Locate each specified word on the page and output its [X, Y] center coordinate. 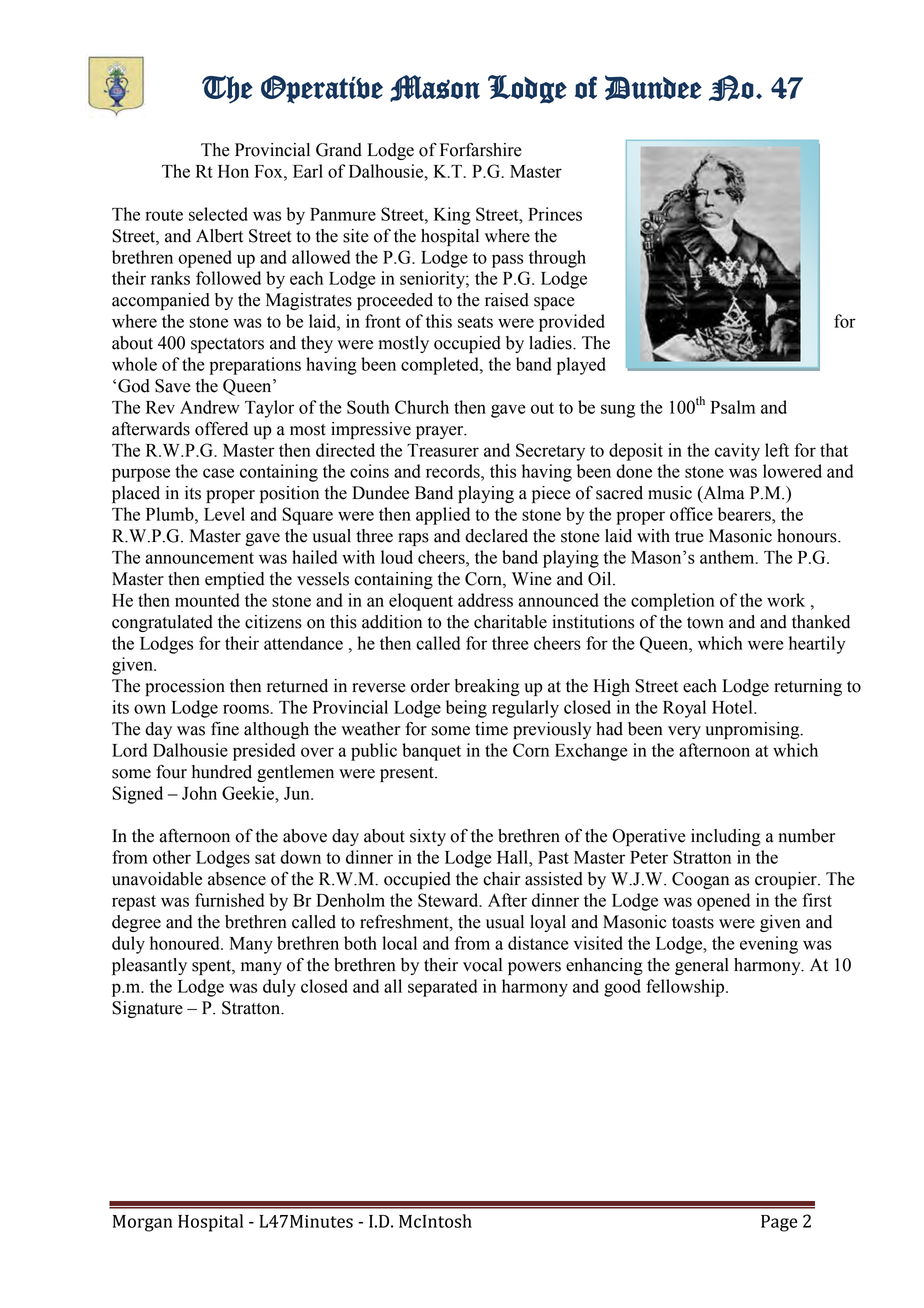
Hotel [733, 707]
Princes [555, 214]
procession [185, 687]
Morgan [143, 1223]
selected [218, 214]
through [557, 259]
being [466, 709]
